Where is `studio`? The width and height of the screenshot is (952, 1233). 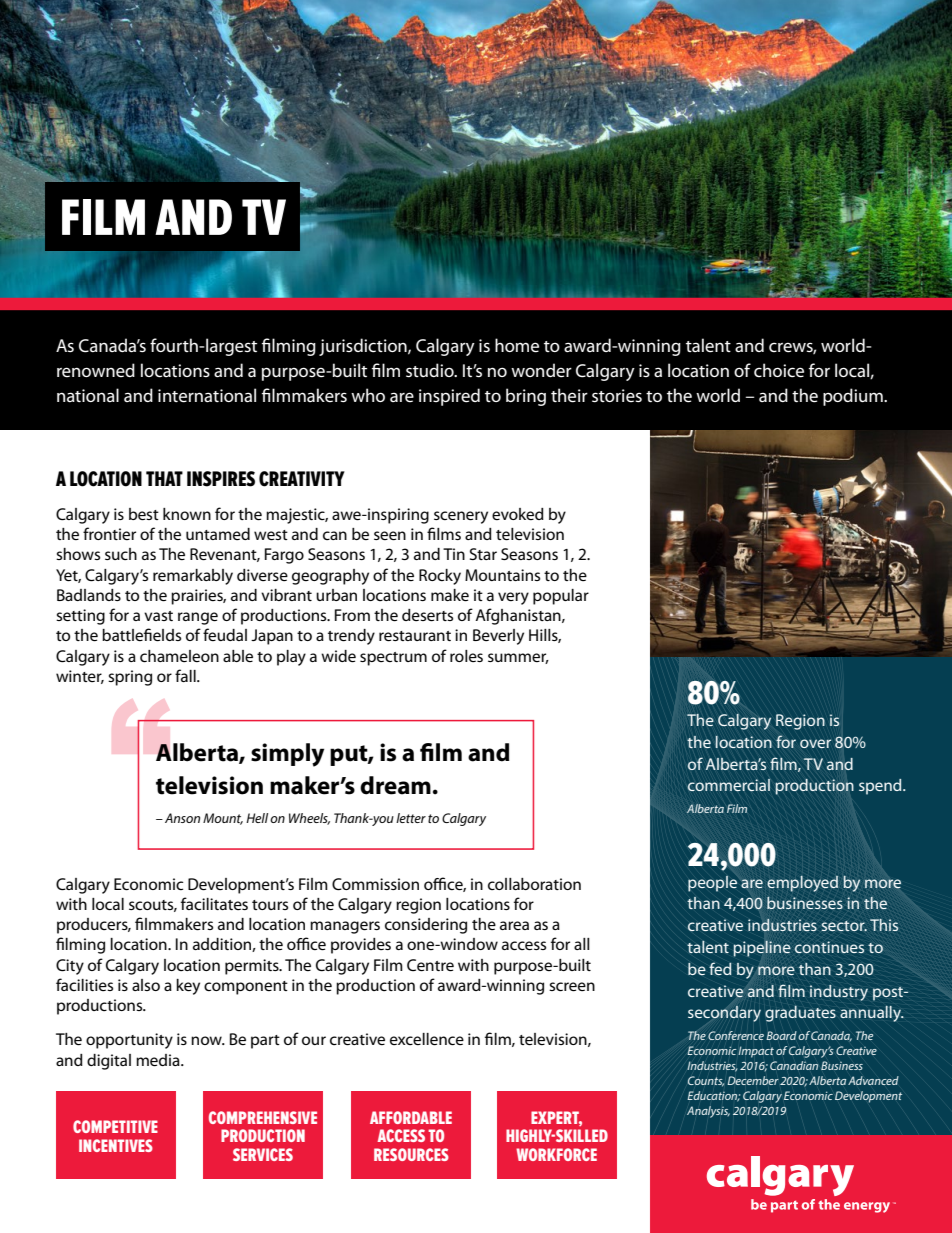 studio is located at coordinates (431, 370).
